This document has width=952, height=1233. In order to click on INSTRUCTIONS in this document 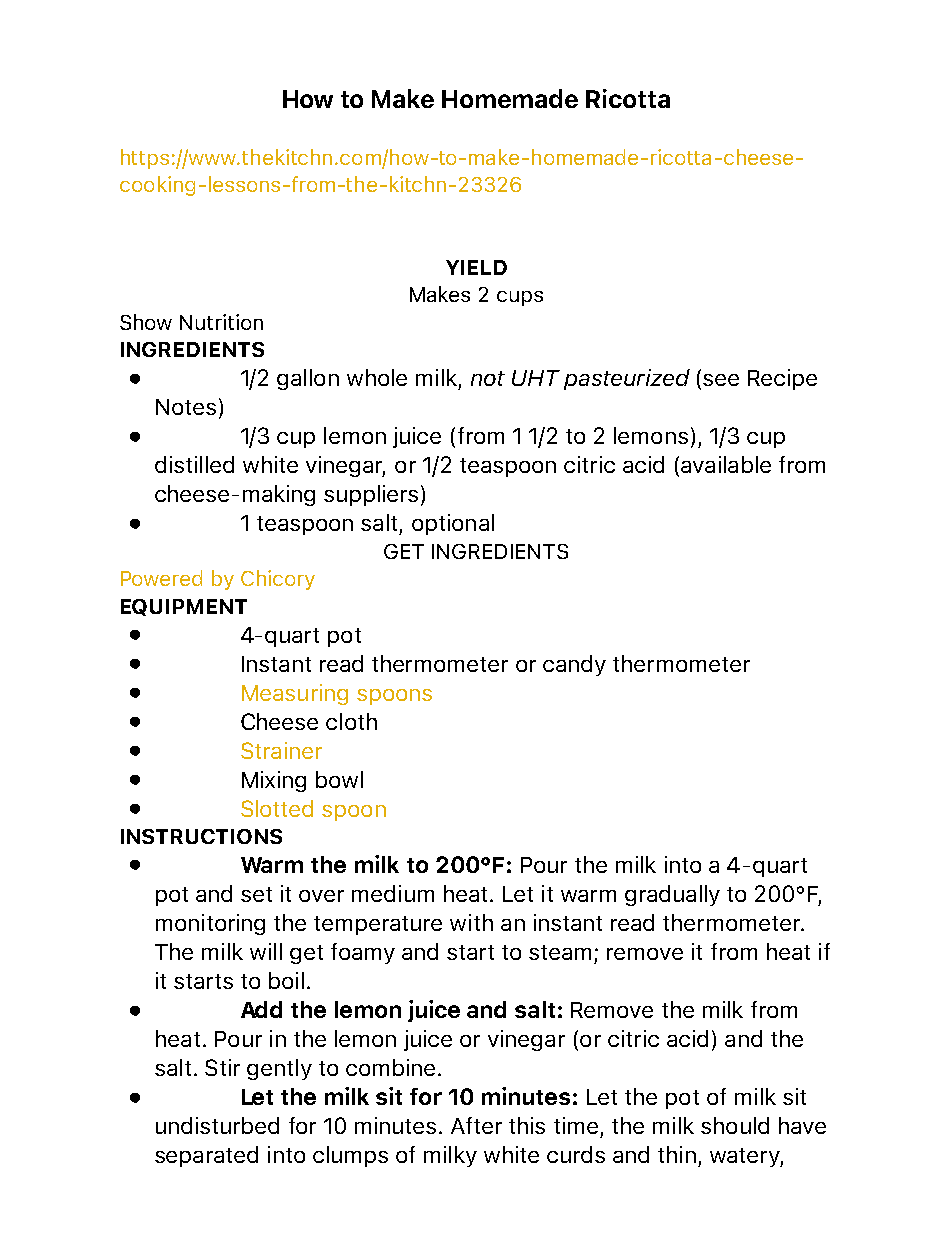, I will do `click(201, 836)`.
